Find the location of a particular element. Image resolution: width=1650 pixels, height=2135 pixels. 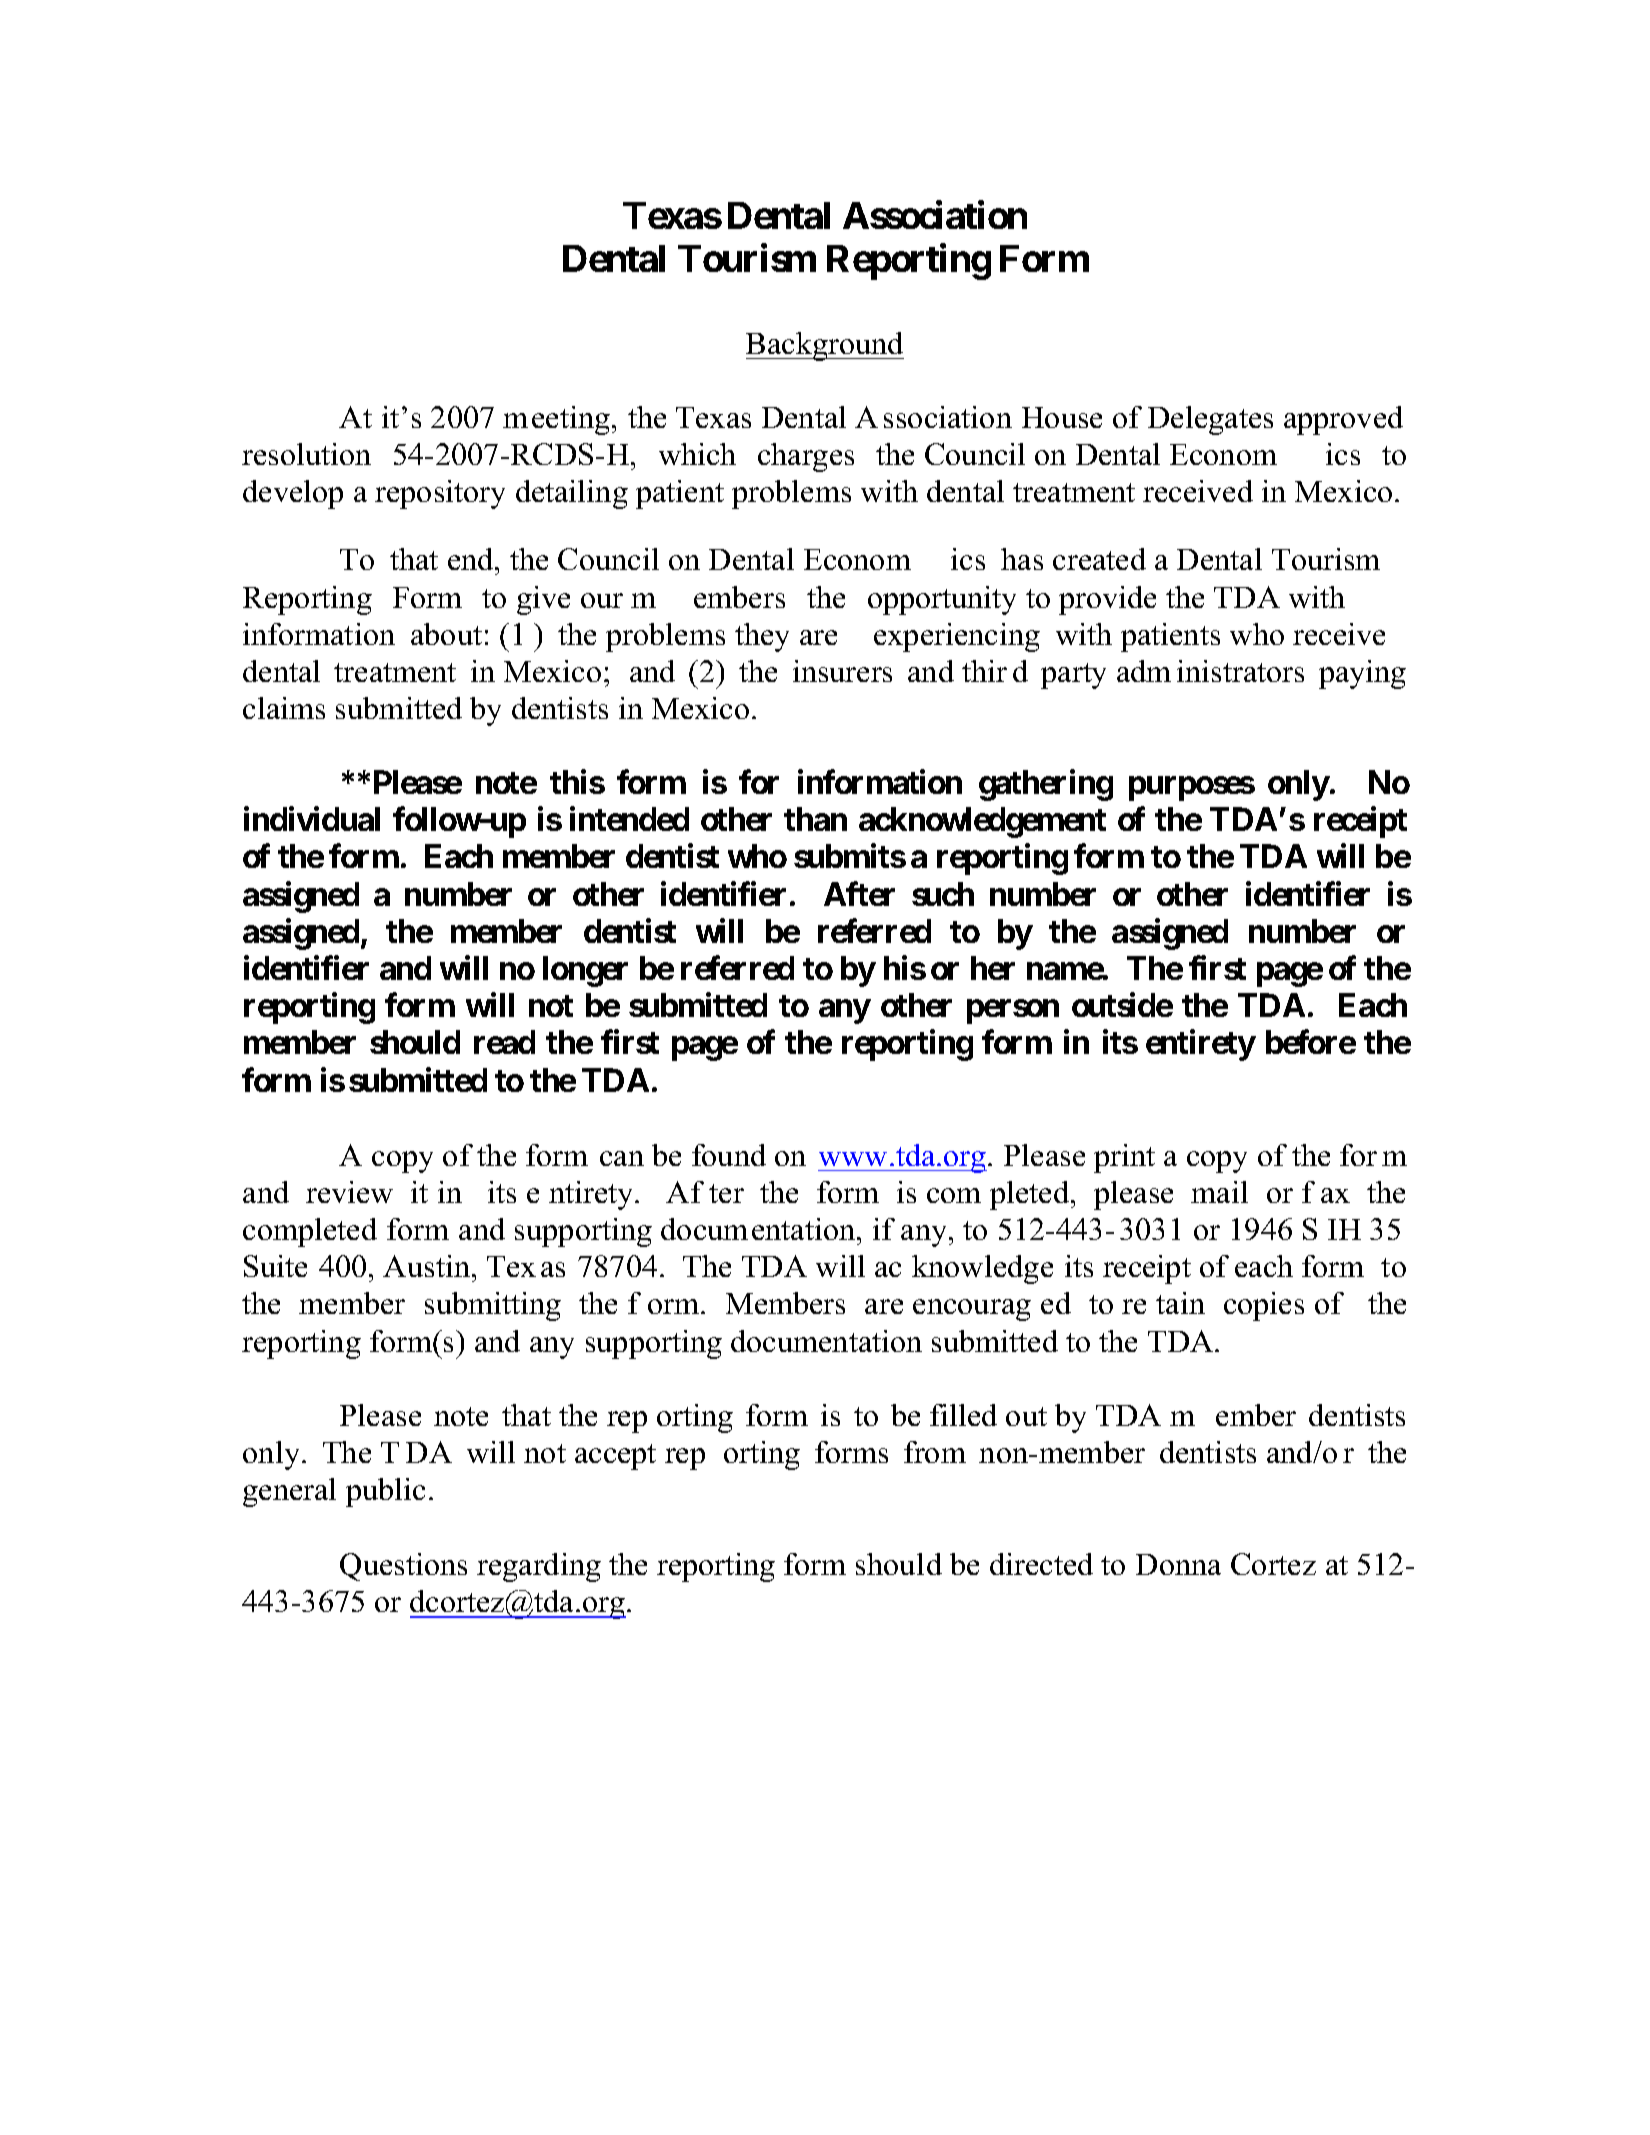

review is located at coordinates (349, 1192).
